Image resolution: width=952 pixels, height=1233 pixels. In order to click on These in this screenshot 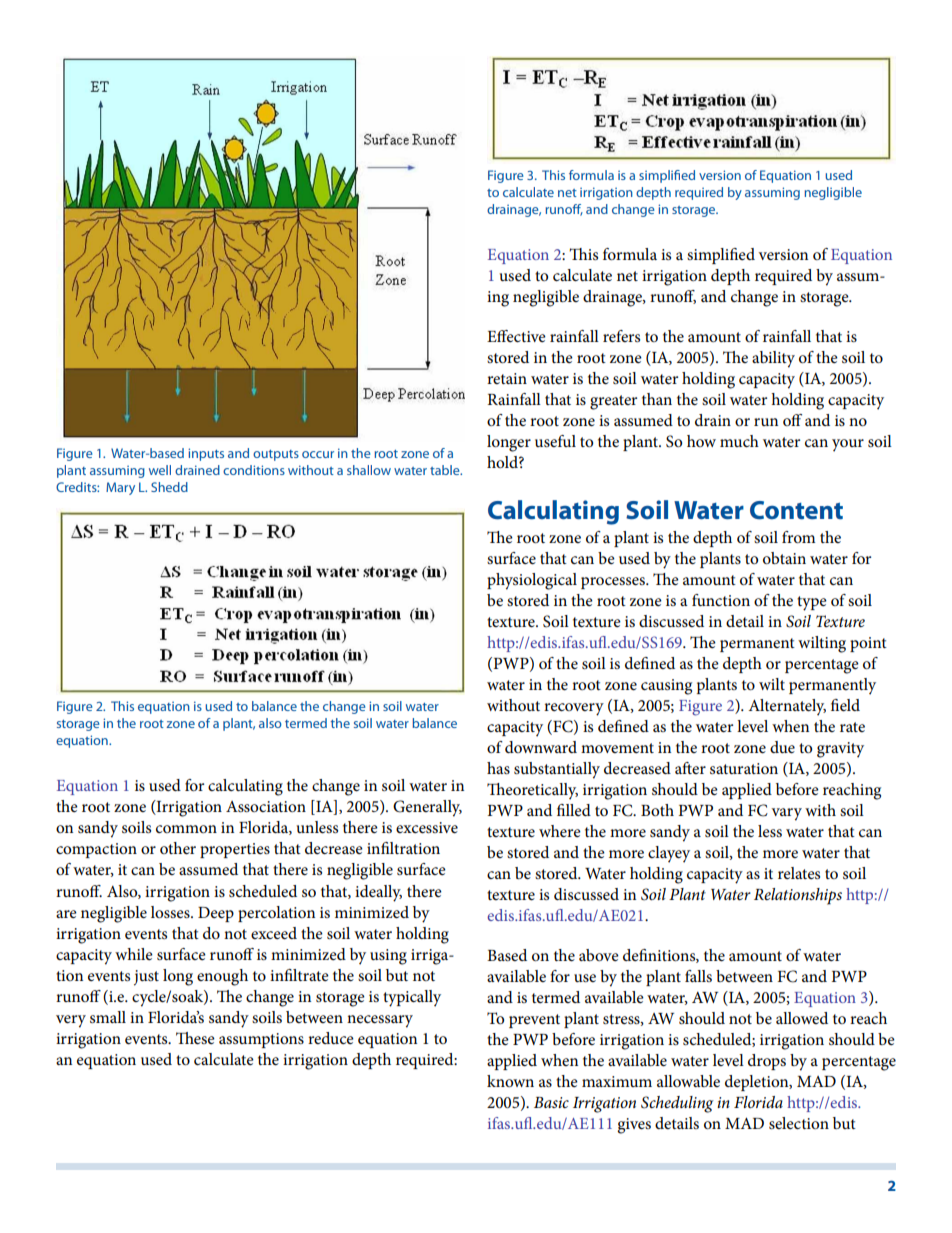, I will do `click(195, 1038)`.
